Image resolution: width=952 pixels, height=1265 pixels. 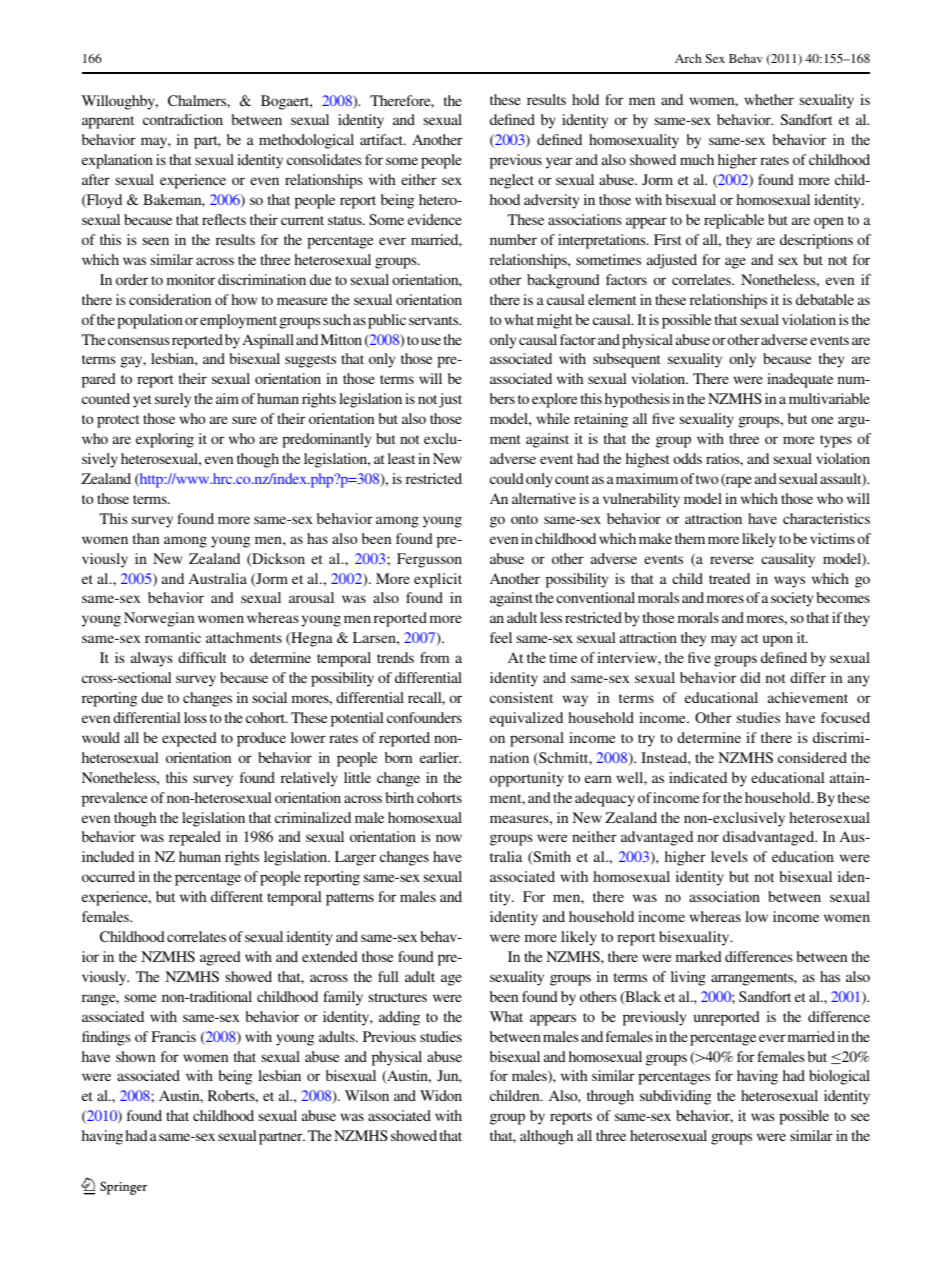 I want to click on exploring, so click(x=165, y=440).
